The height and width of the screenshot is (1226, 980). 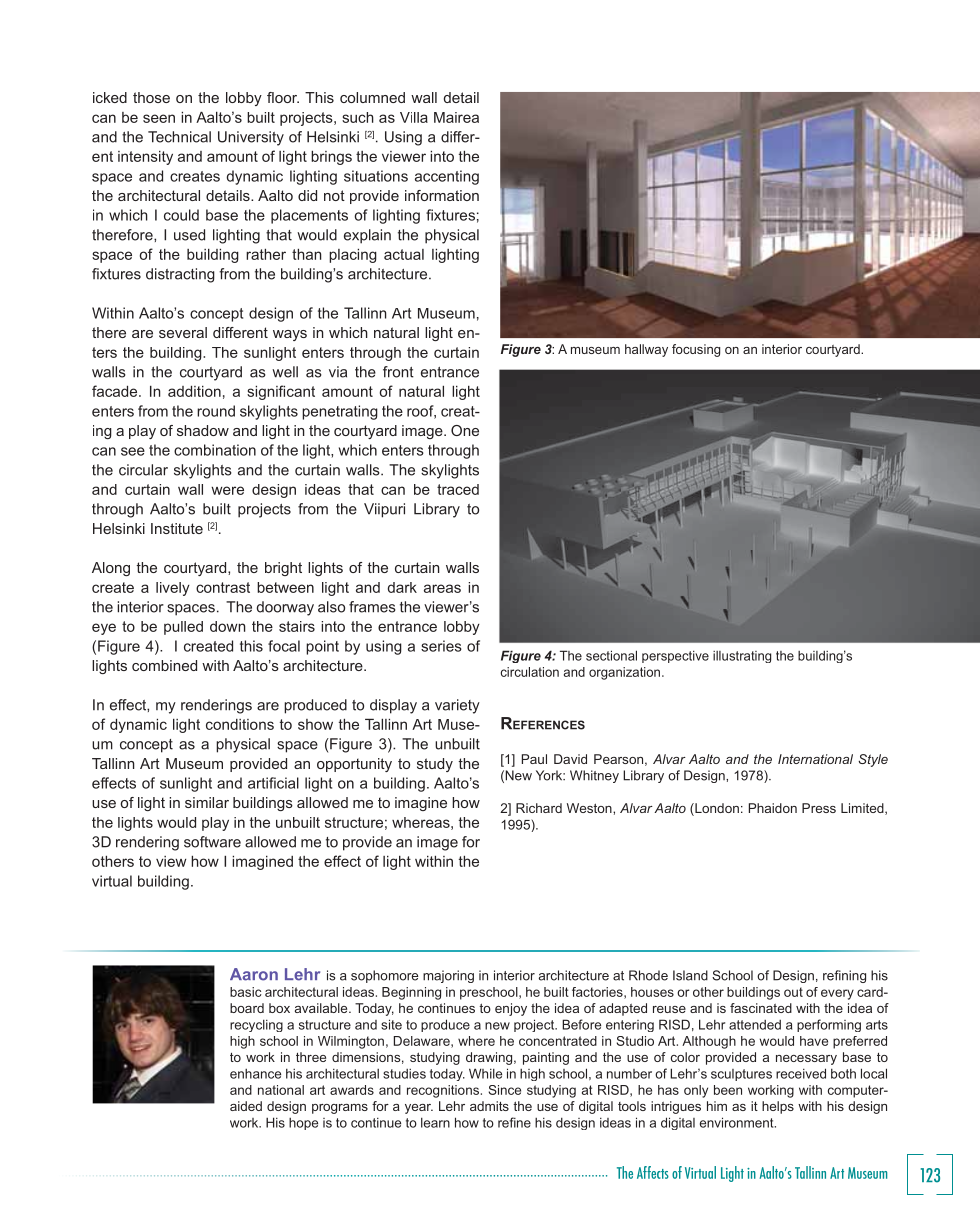 I want to click on Phaidon, so click(x=773, y=808).
